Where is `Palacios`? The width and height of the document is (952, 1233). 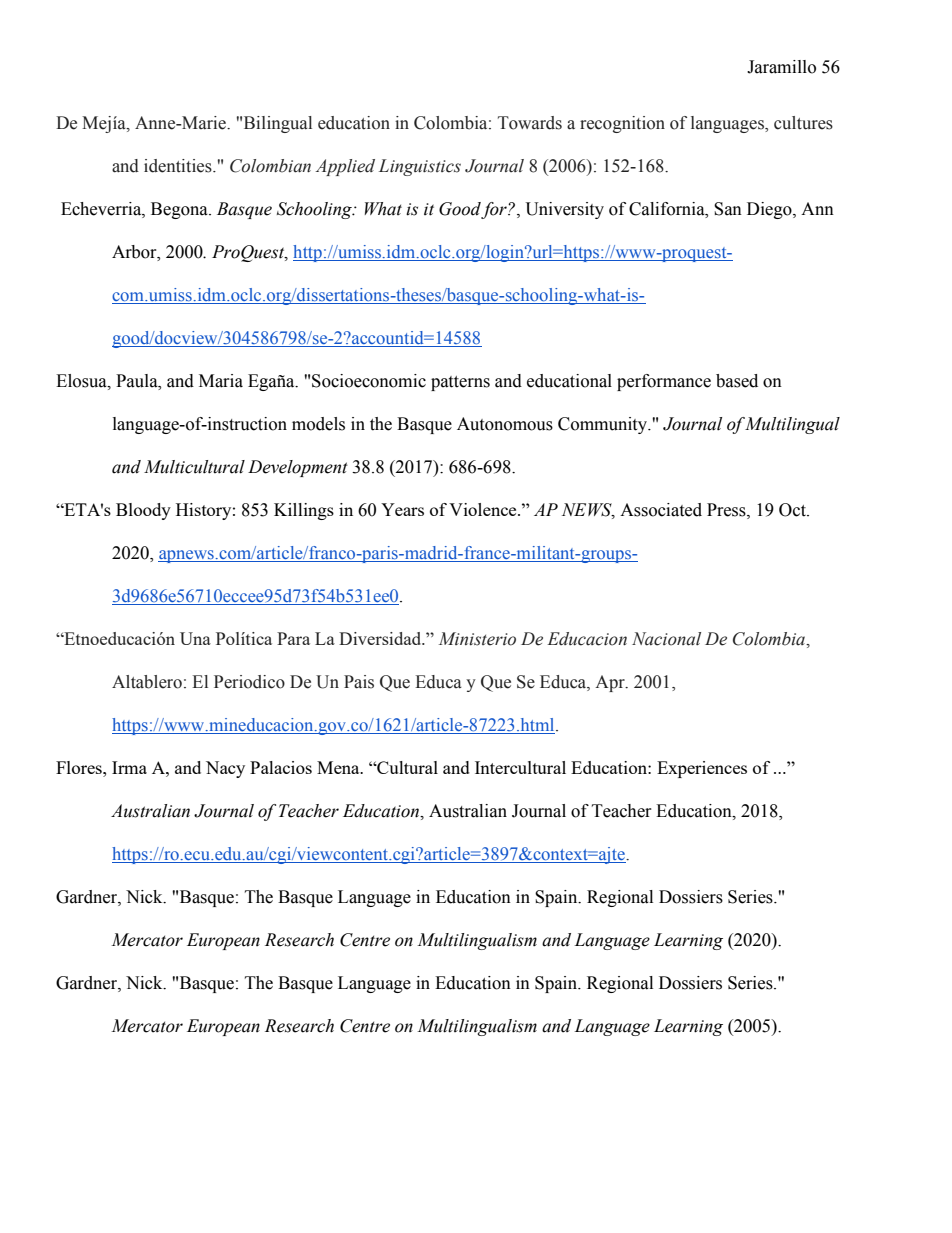 Palacios is located at coordinates (281, 767).
